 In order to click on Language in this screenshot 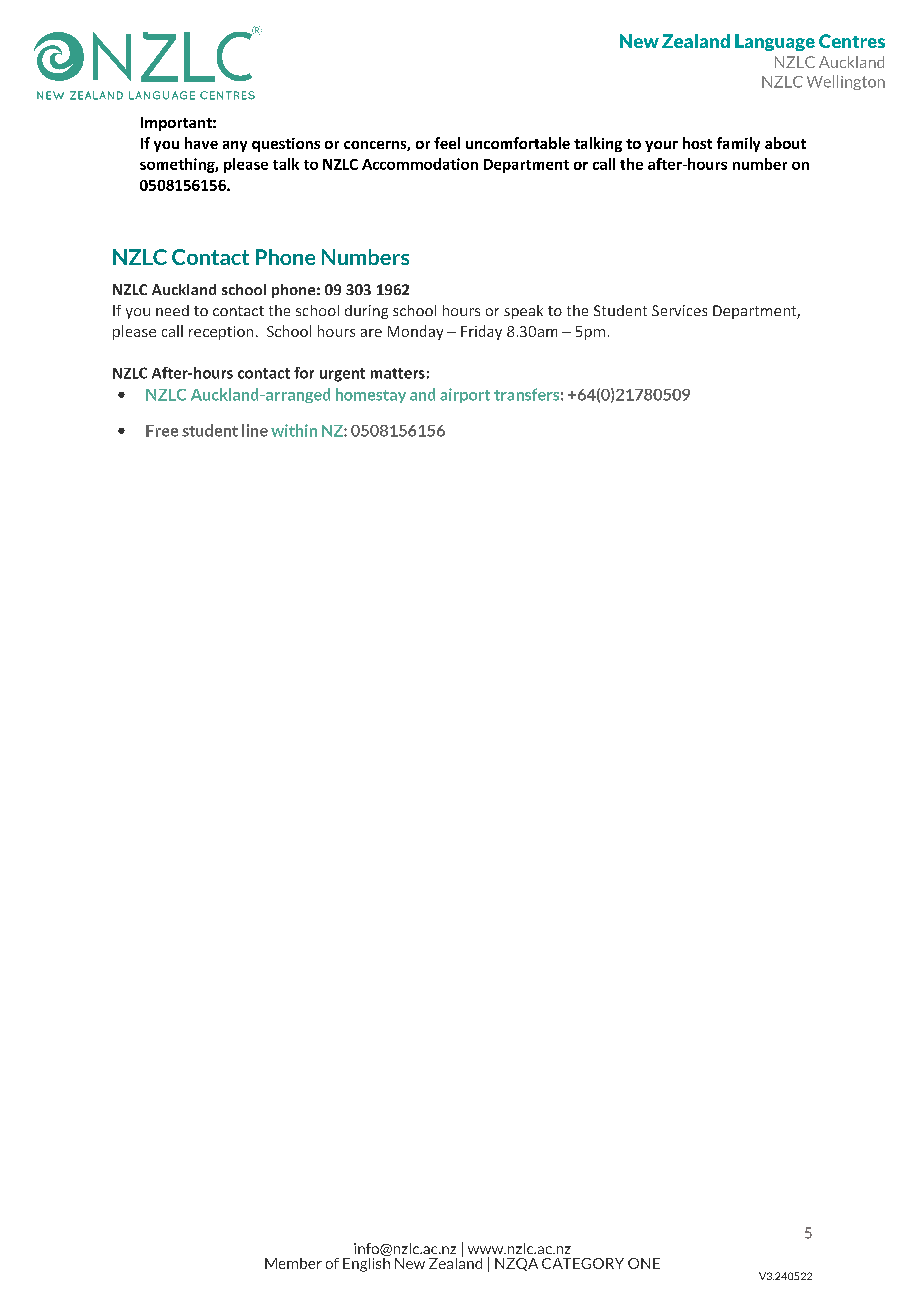, I will do `click(775, 42)`.
